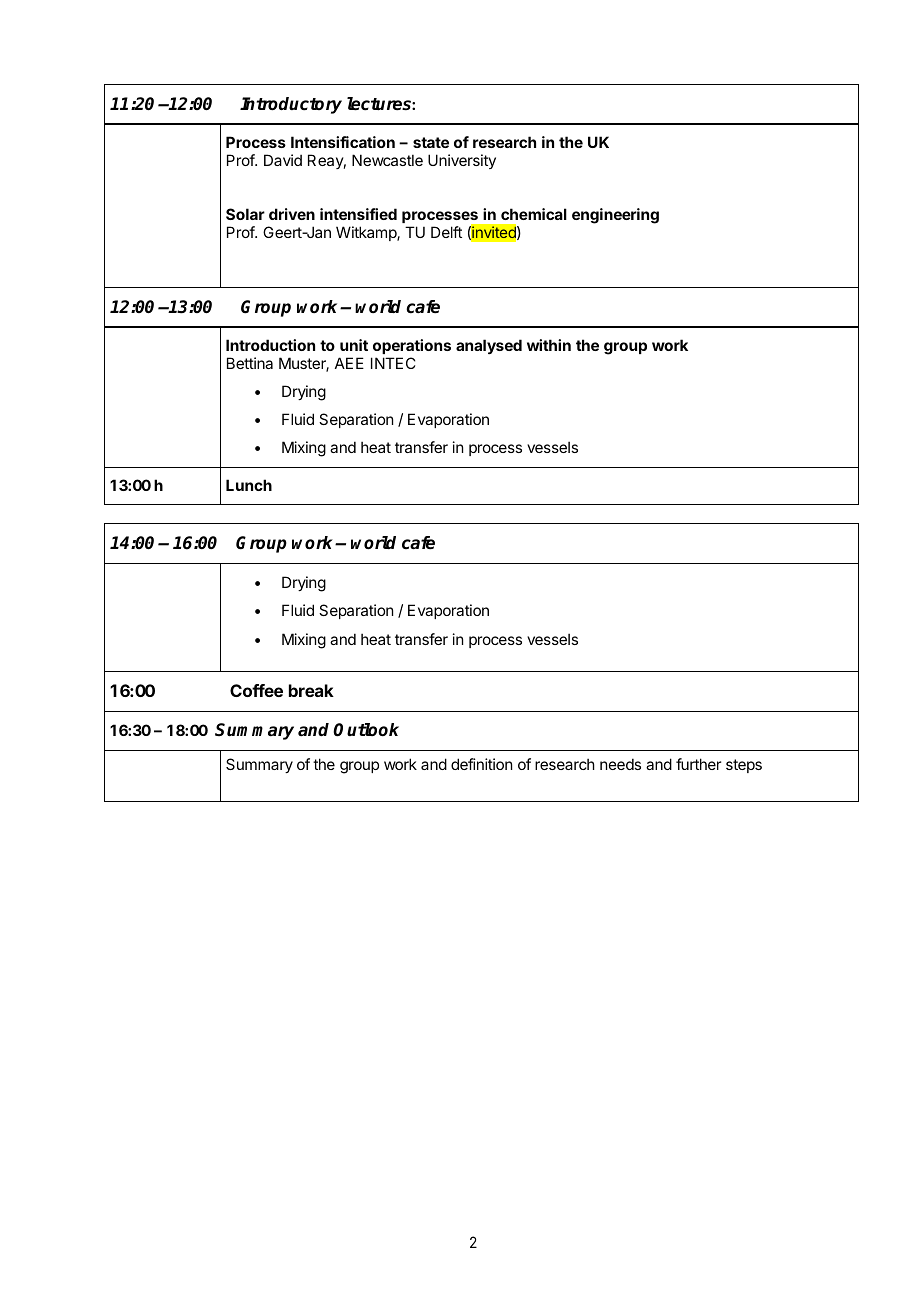 The image size is (924, 1308). I want to click on operations, so click(412, 346).
